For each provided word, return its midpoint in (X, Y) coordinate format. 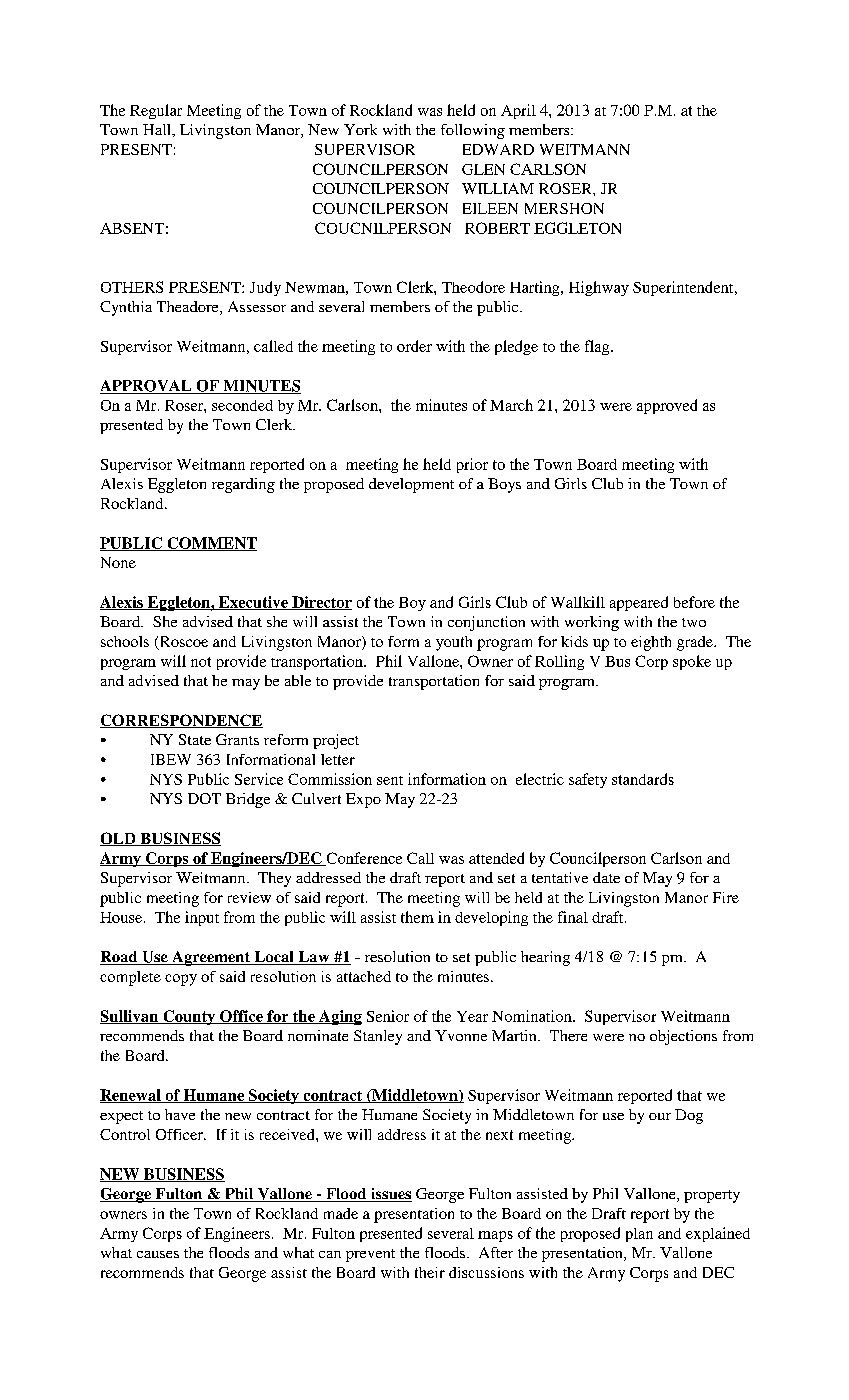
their (430, 1272)
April (518, 111)
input (202, 918)
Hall (158, 130)
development (411, 485)
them (417, 917)
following (473, 131)
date (606, 877)
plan (639, 1235)
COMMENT (211, 544)
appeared (639, 603)
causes (158, 1254)
